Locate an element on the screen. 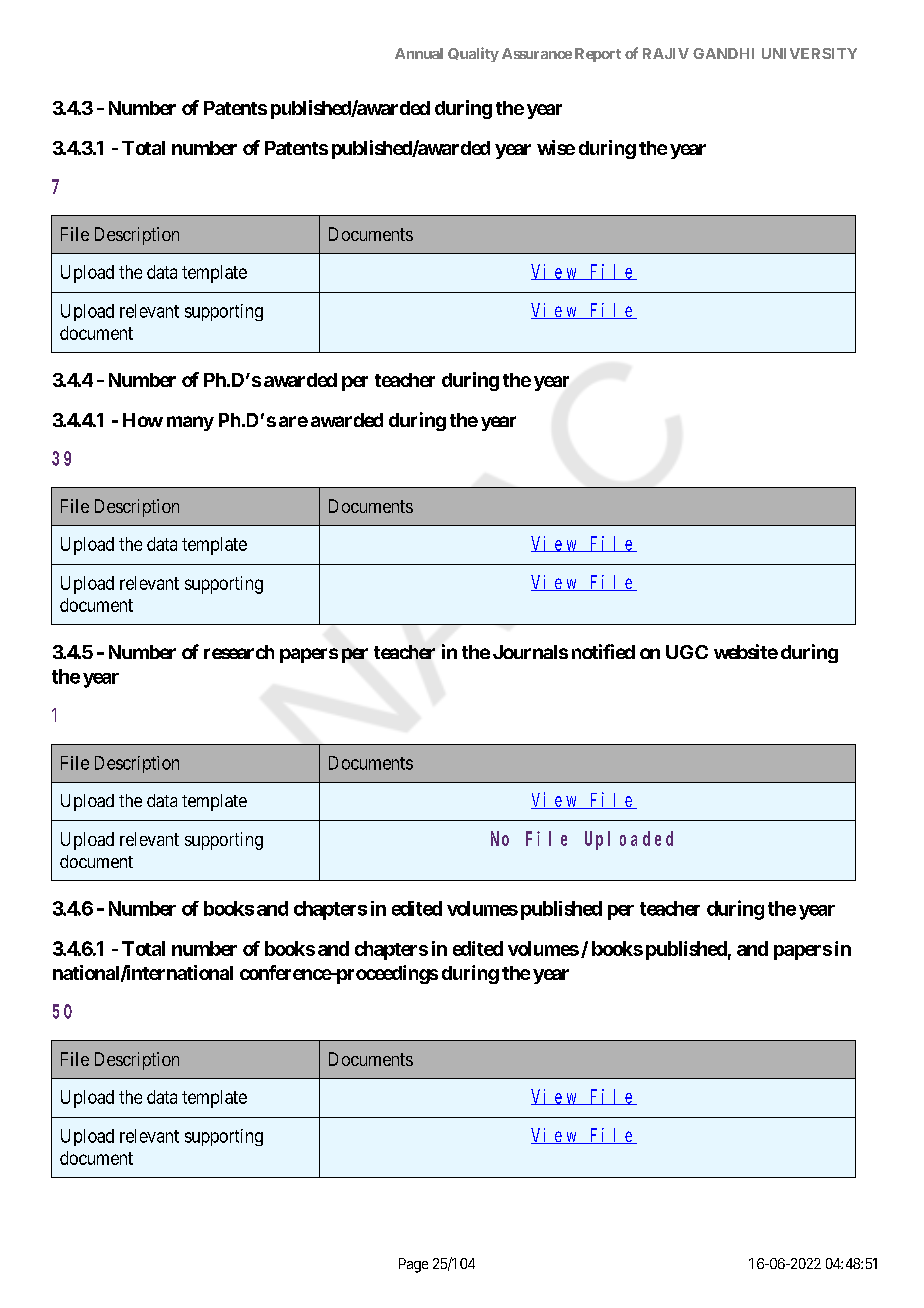 Image resolution: width=924 pixels, height=1308 pixels. Quality is located at coordinates (473, 54).
